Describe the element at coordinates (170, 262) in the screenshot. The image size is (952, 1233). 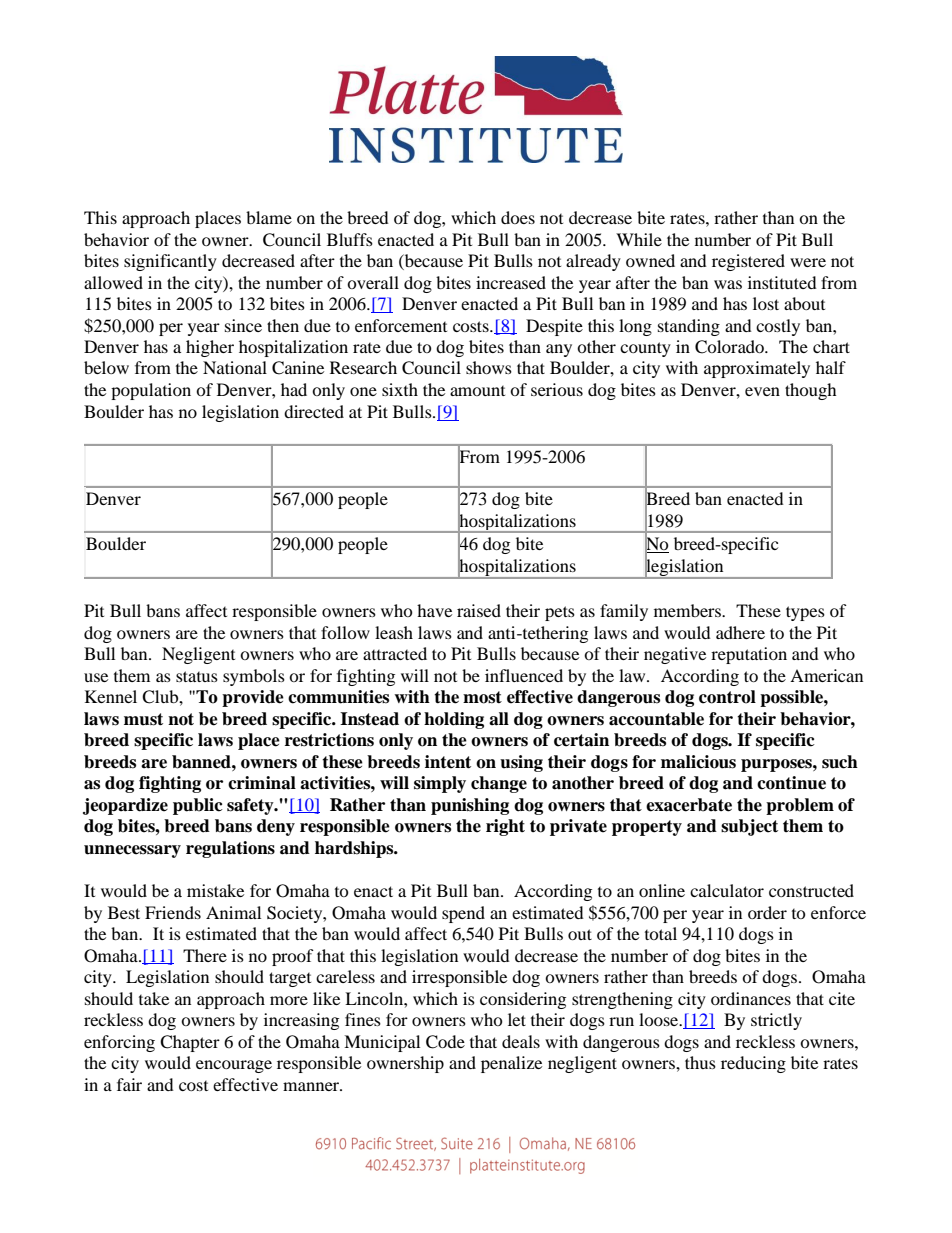
I see `significantly` at that location.
